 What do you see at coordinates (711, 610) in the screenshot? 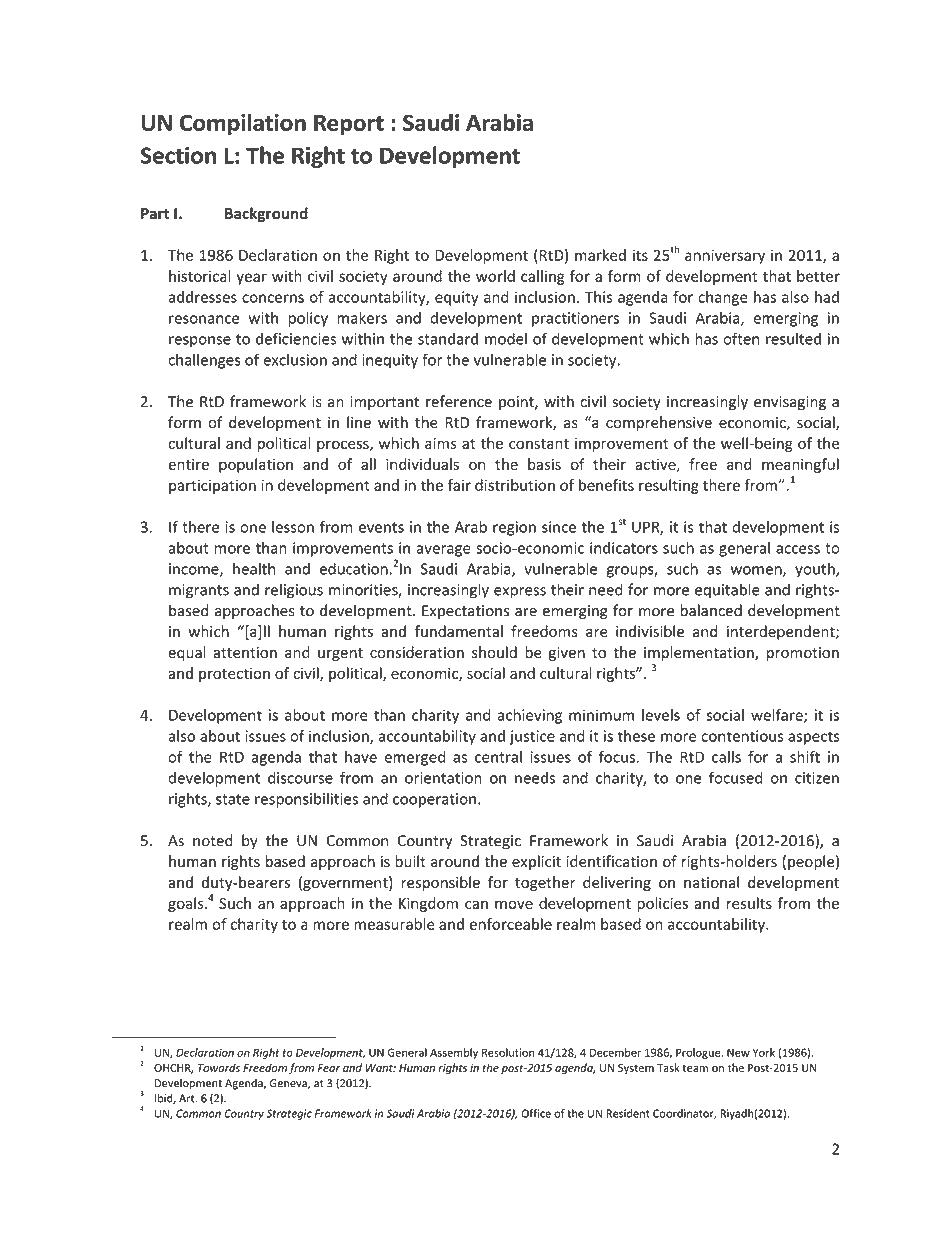
I see `balanced` at bounding box center [711, 610].
